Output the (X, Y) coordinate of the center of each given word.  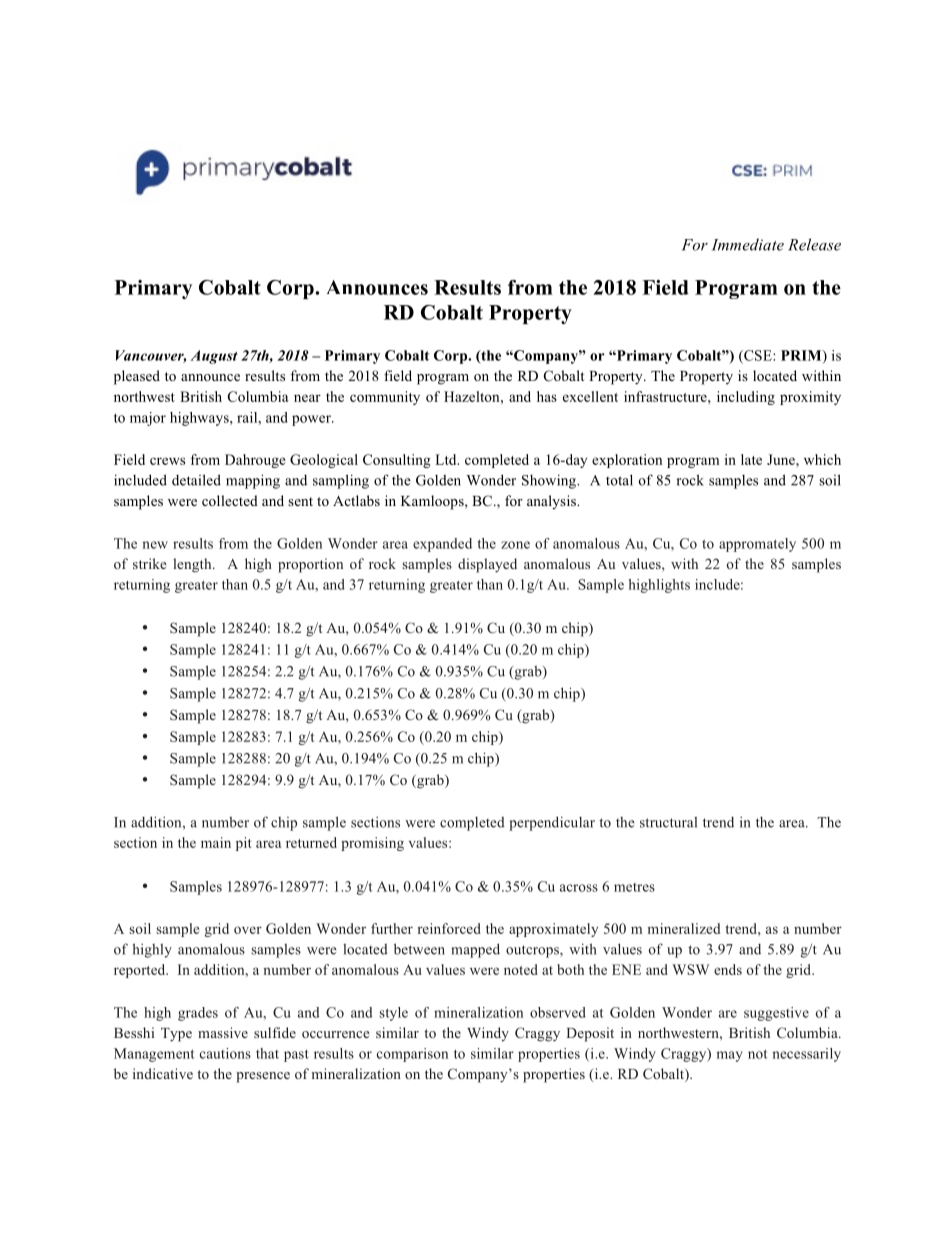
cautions (225, 1053)
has (547, 396)
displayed (487, 565)
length (193, 565)
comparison (412, 1055)
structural (668, 822)
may (730, 1056)
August (214, 357)
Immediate (748, 244)
